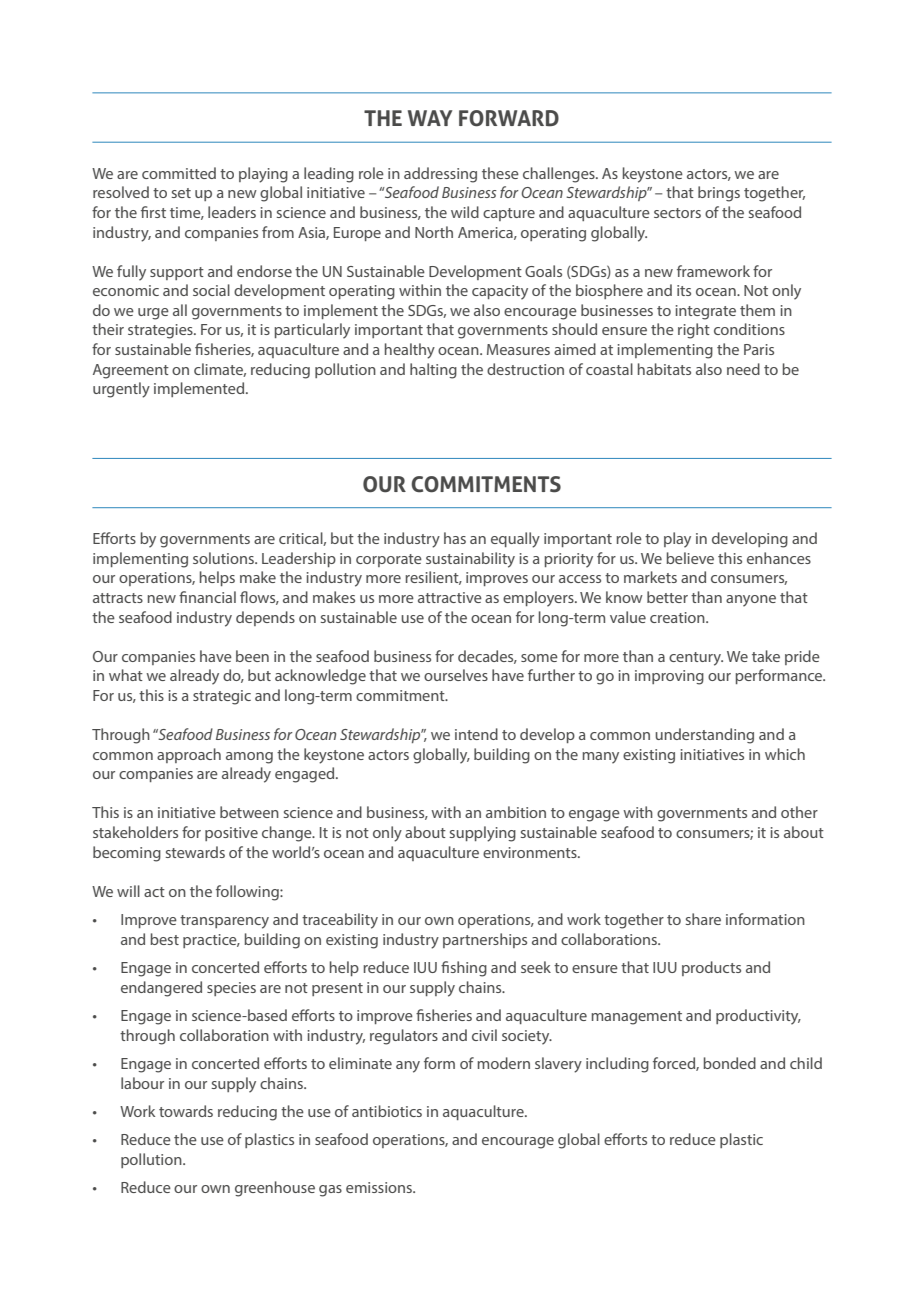 The image size is (924, 1308). I want to click on need, so click(743, 369).
